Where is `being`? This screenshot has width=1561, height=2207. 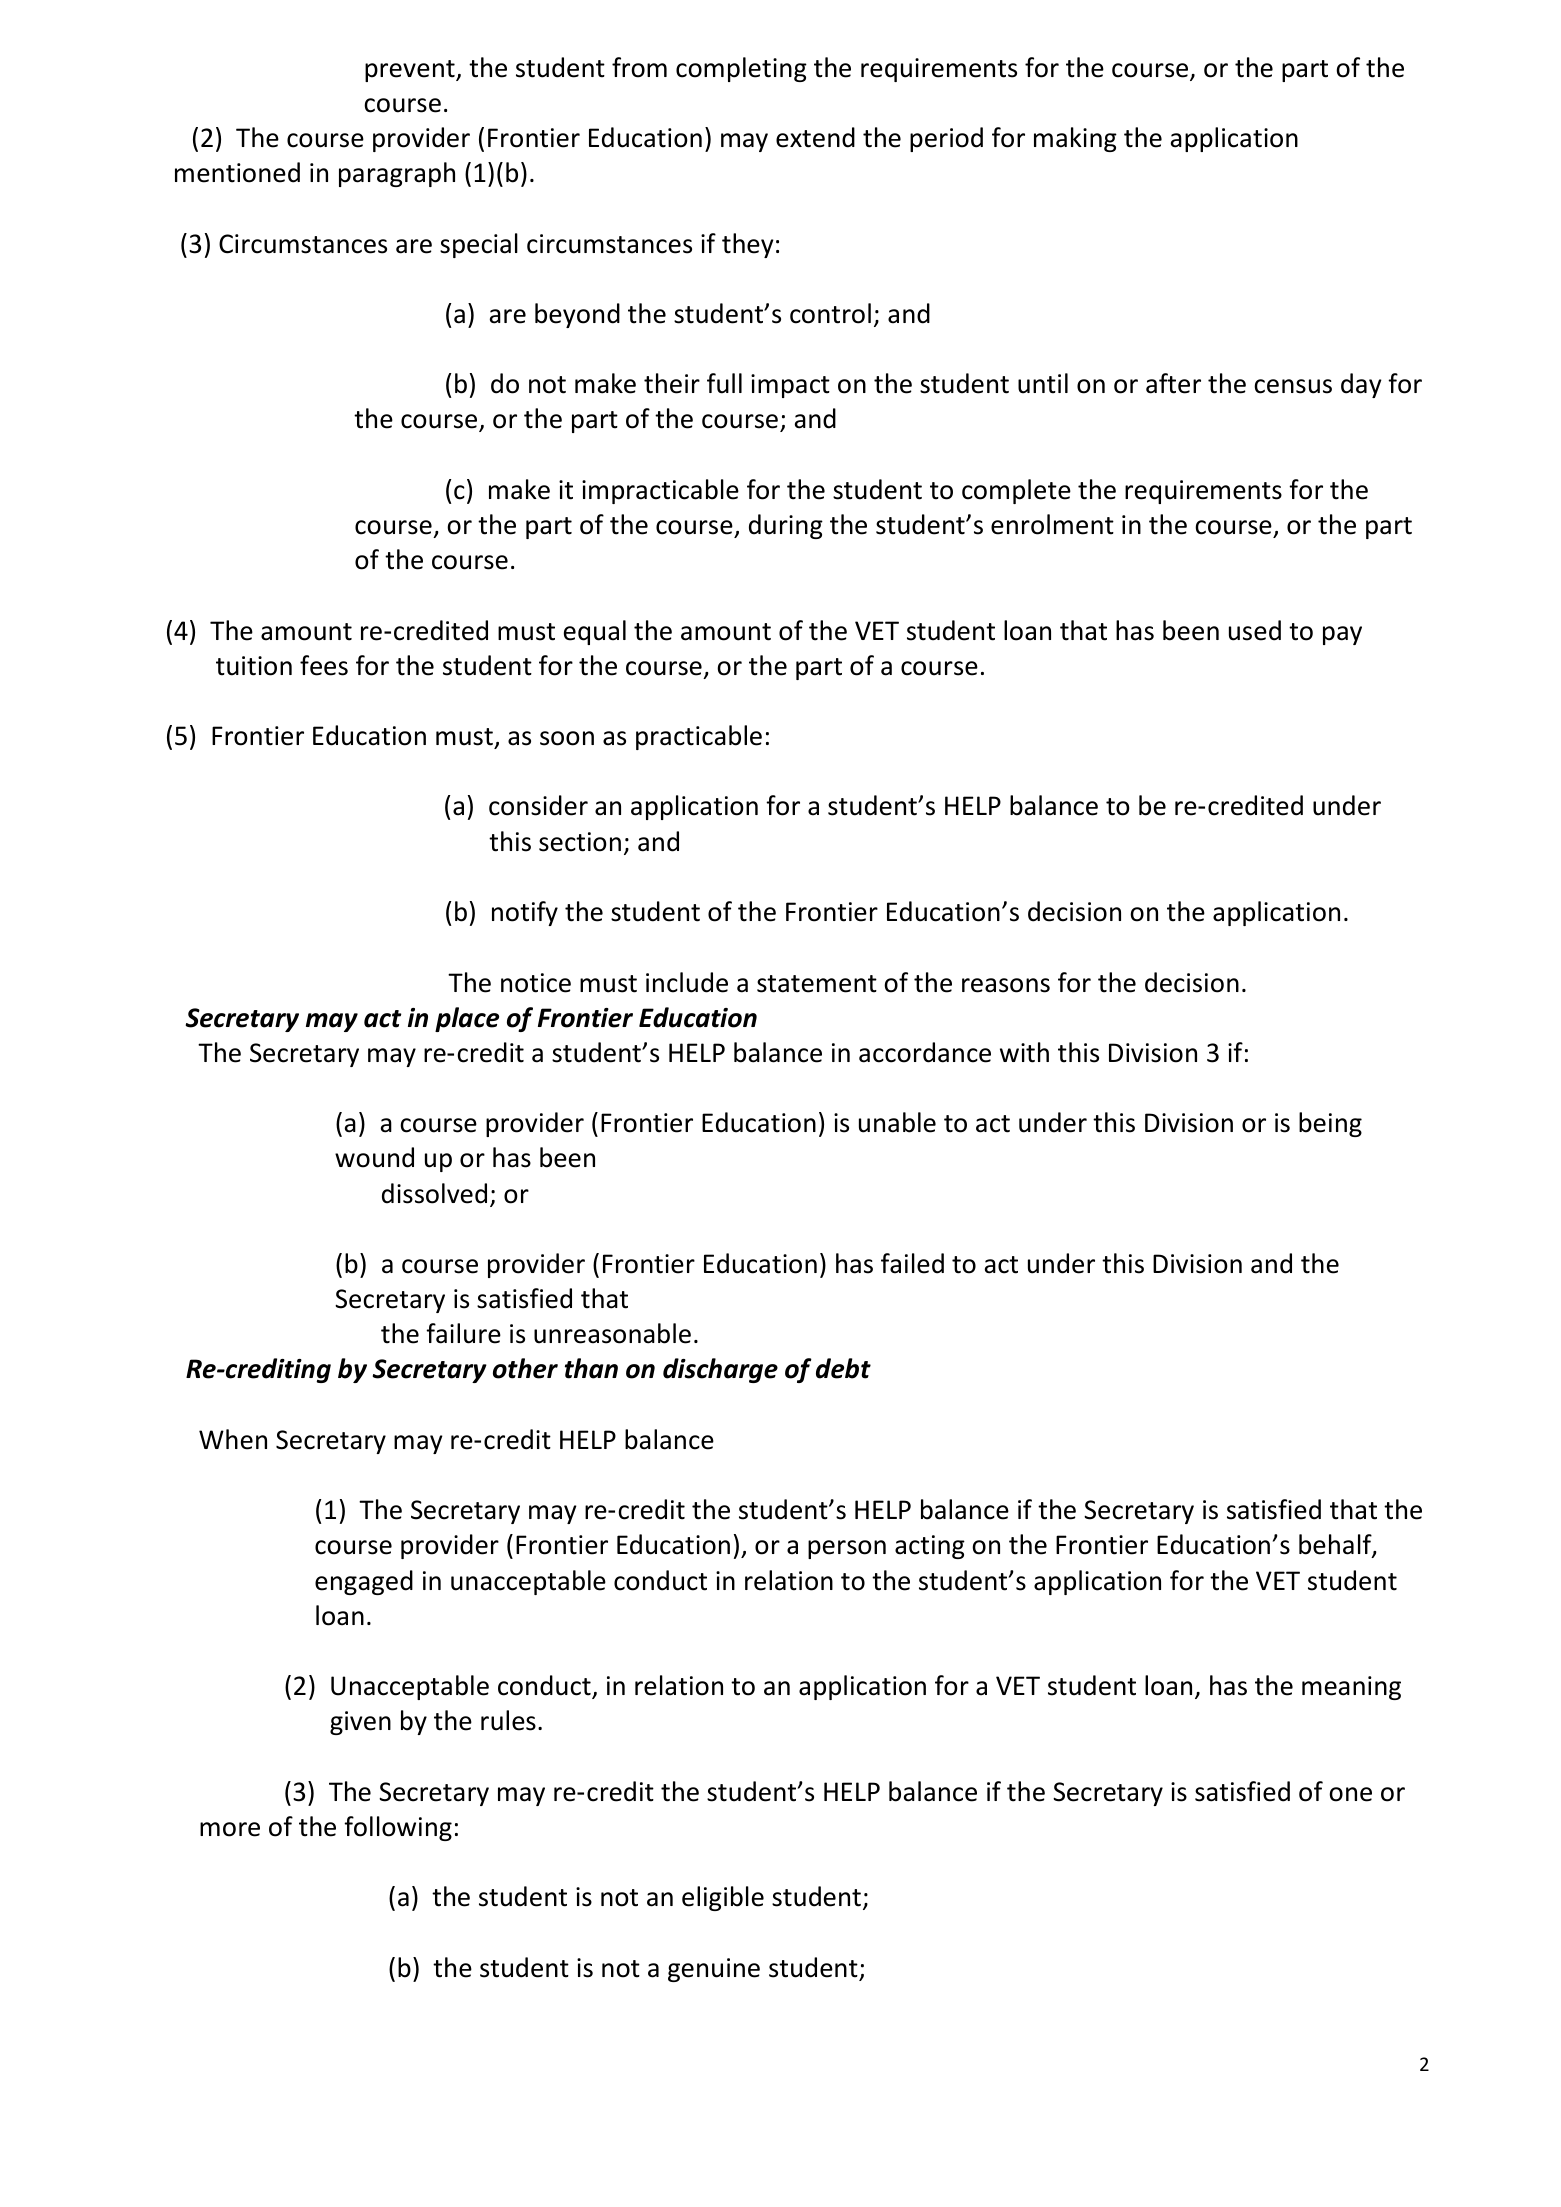 being is located at coordinates (1330, 1124).
